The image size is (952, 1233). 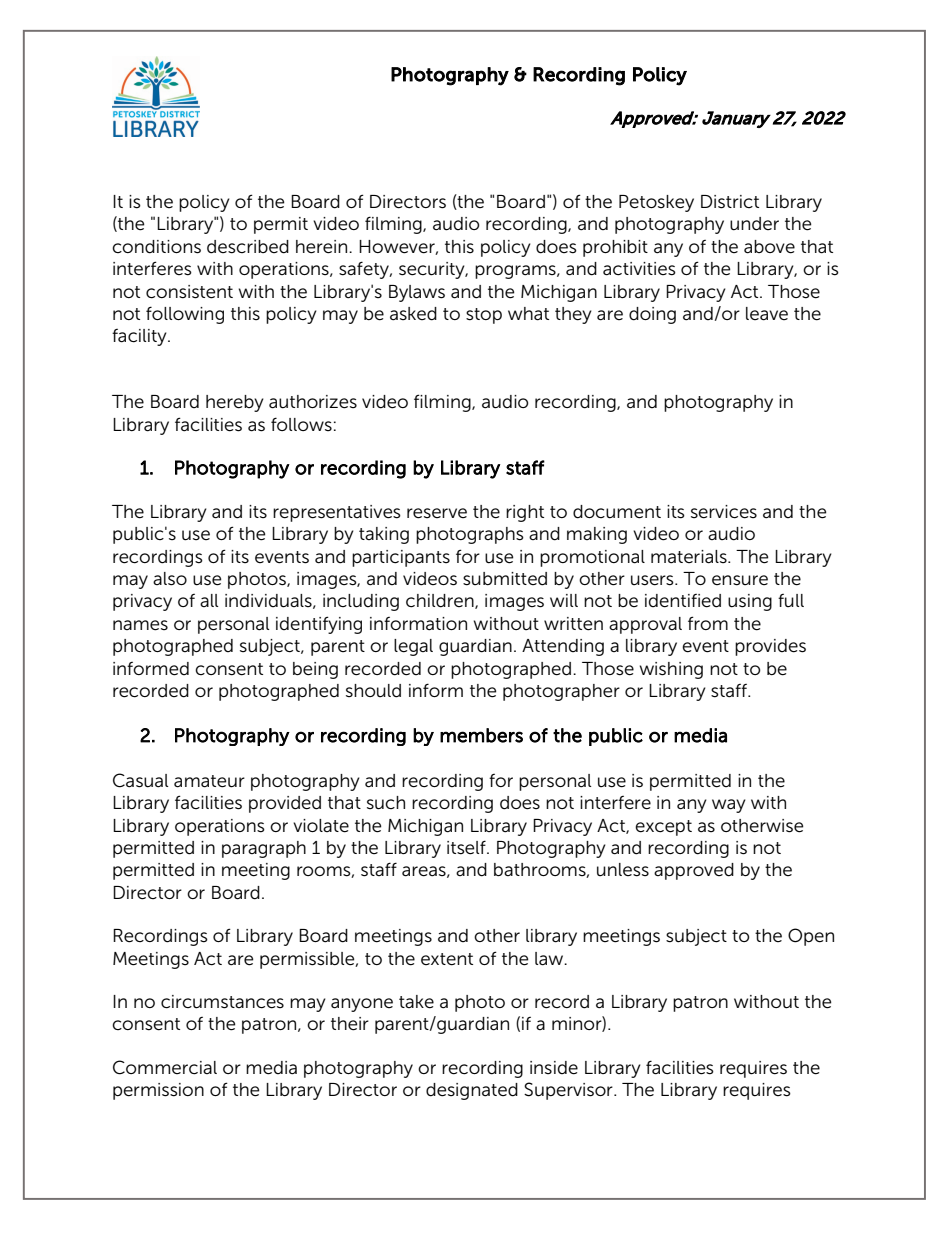 I want to click on legal, so click(x=413, y=647).
